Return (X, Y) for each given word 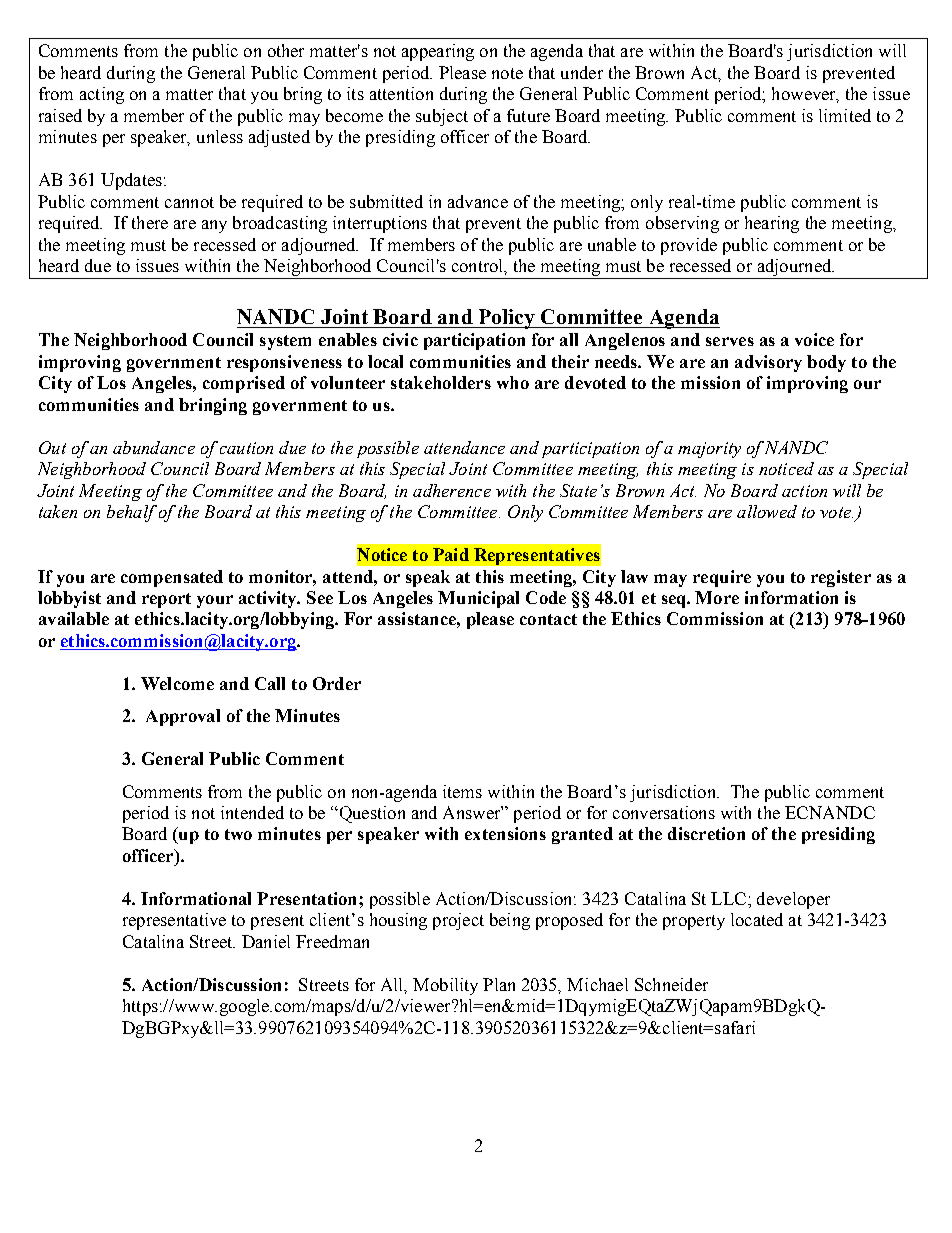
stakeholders (441, 382)
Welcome (177, 683)
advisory (768, 363)
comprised (244, 384)
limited (845, 115)
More (717, 597)
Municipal (478, 599)
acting (102, 95)
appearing (438, 52)
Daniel (266, 941)
